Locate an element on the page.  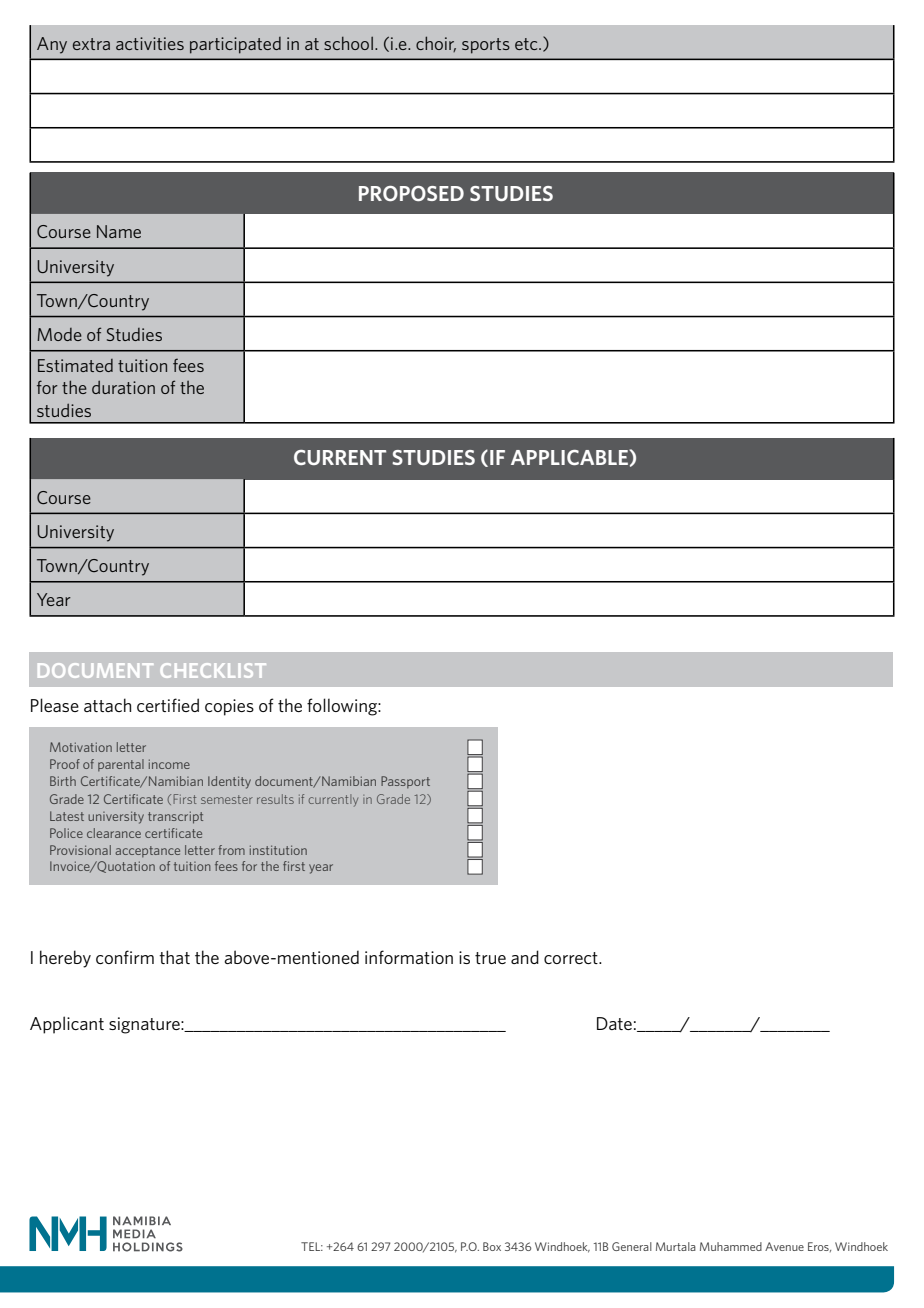
Muhammed is located at coordinates (731, 1246).
